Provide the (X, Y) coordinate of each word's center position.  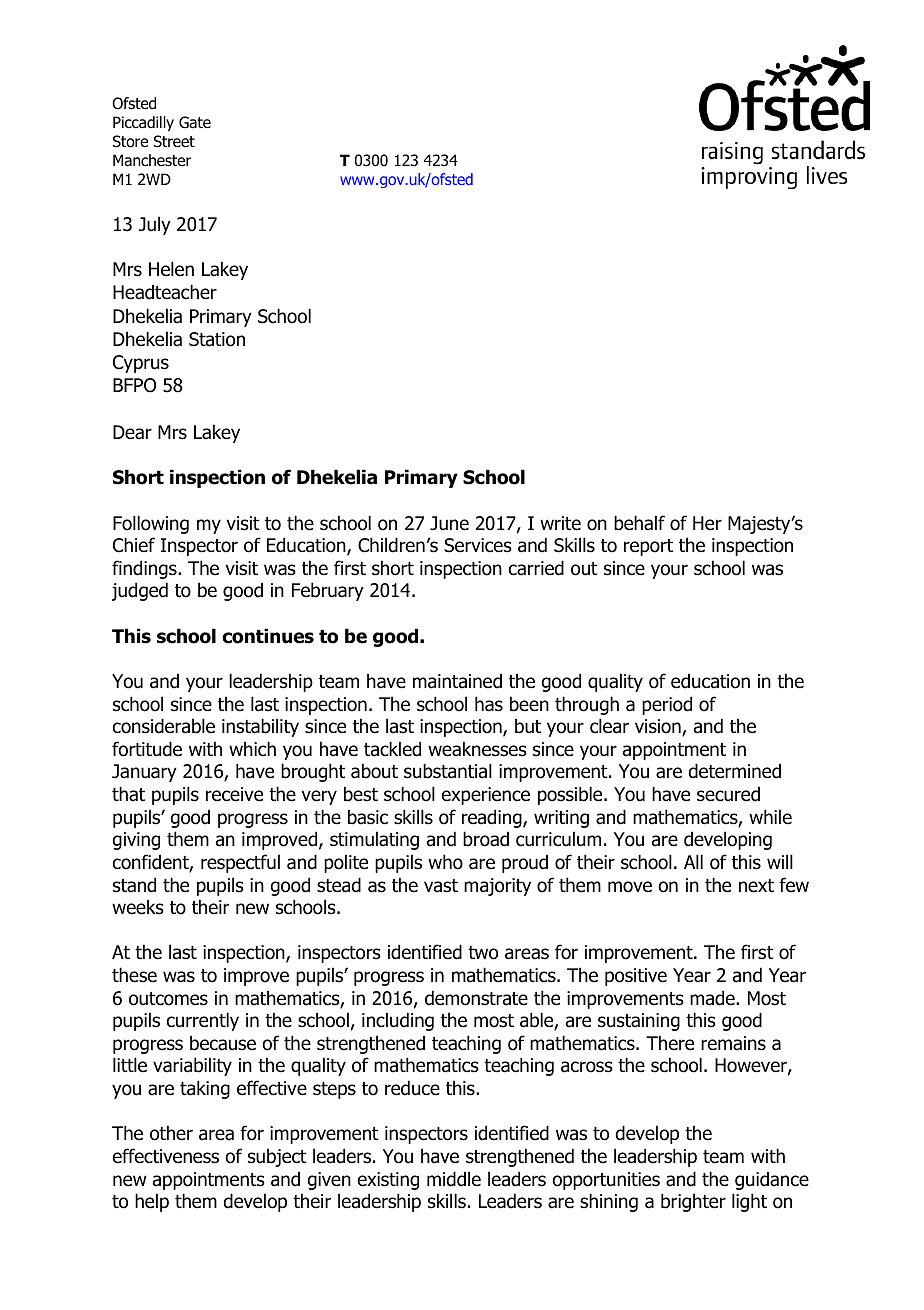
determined (735, 771)
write (560, 523)
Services (478, 545)
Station (217, 339)
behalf (639, 523)
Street (174, 141)
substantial (448, 771)
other (171, 1133)
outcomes (168, 999)
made (713, 998)
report (648, 547)
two (483, 953)
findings (145, 569)
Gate (195, 122)
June (449, 523)
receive (234, 794)
